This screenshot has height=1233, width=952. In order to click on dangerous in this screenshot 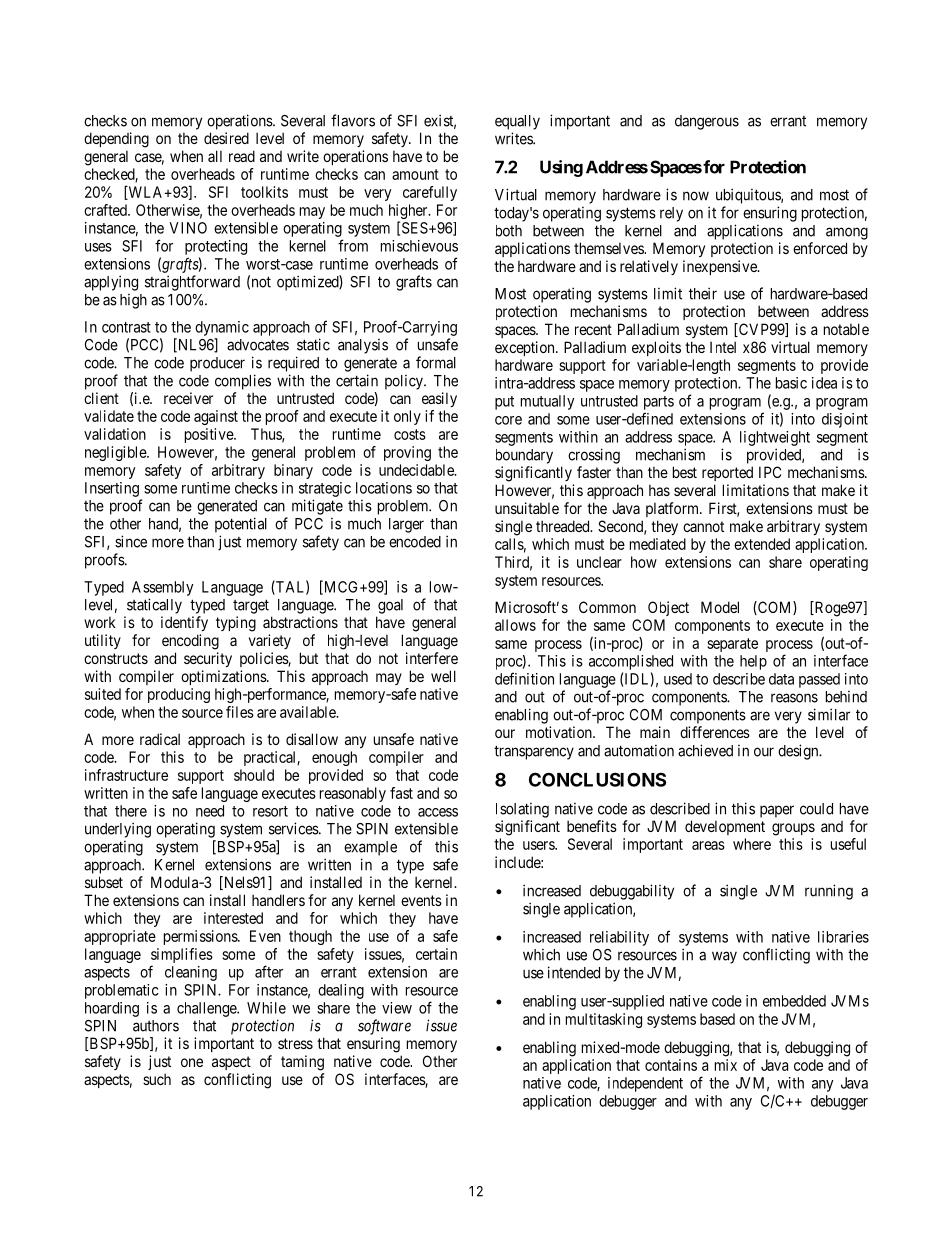, I will do `click(707, 122)`.
